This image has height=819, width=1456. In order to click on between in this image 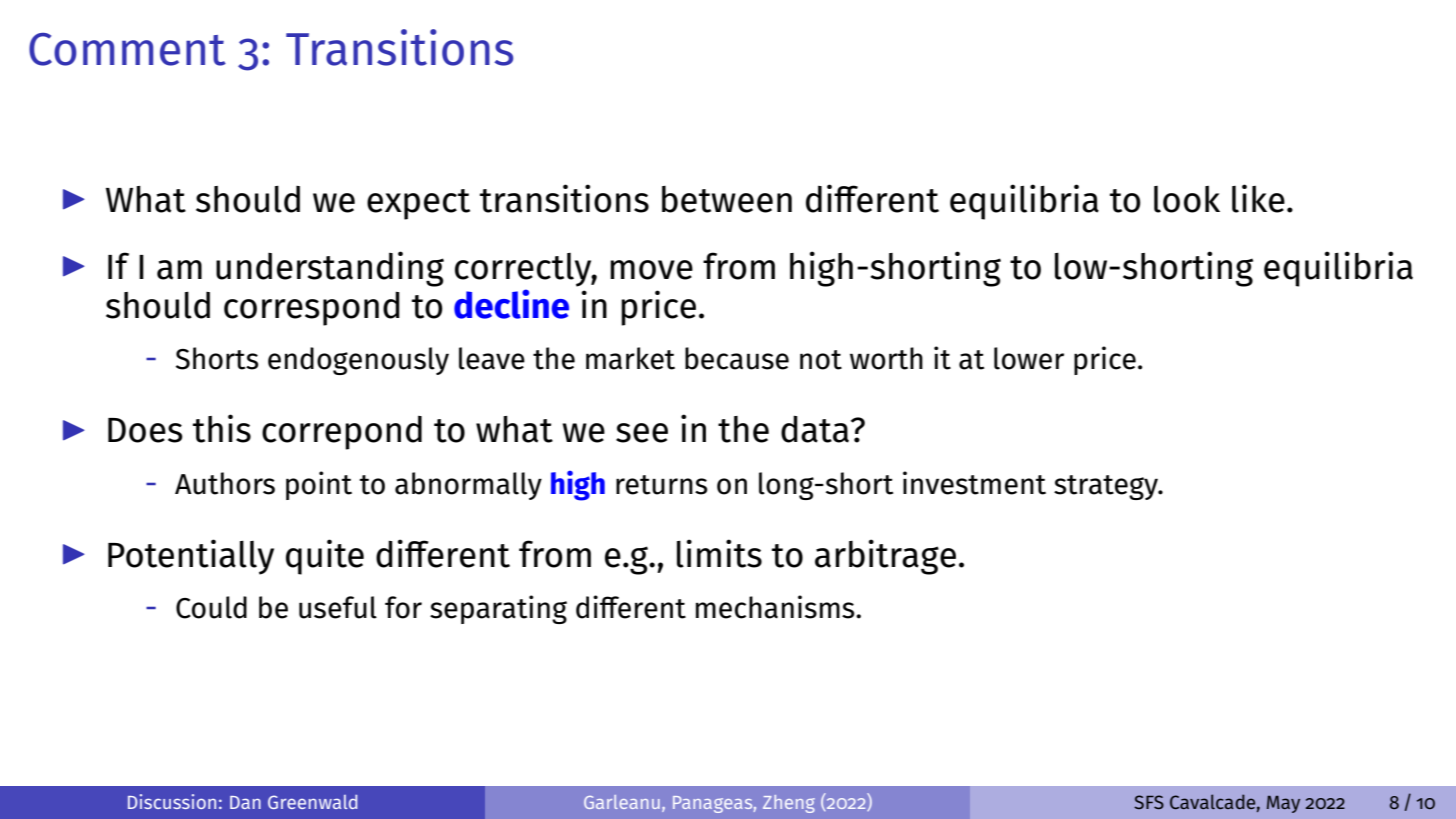, I will do `click(727, 199)`.
